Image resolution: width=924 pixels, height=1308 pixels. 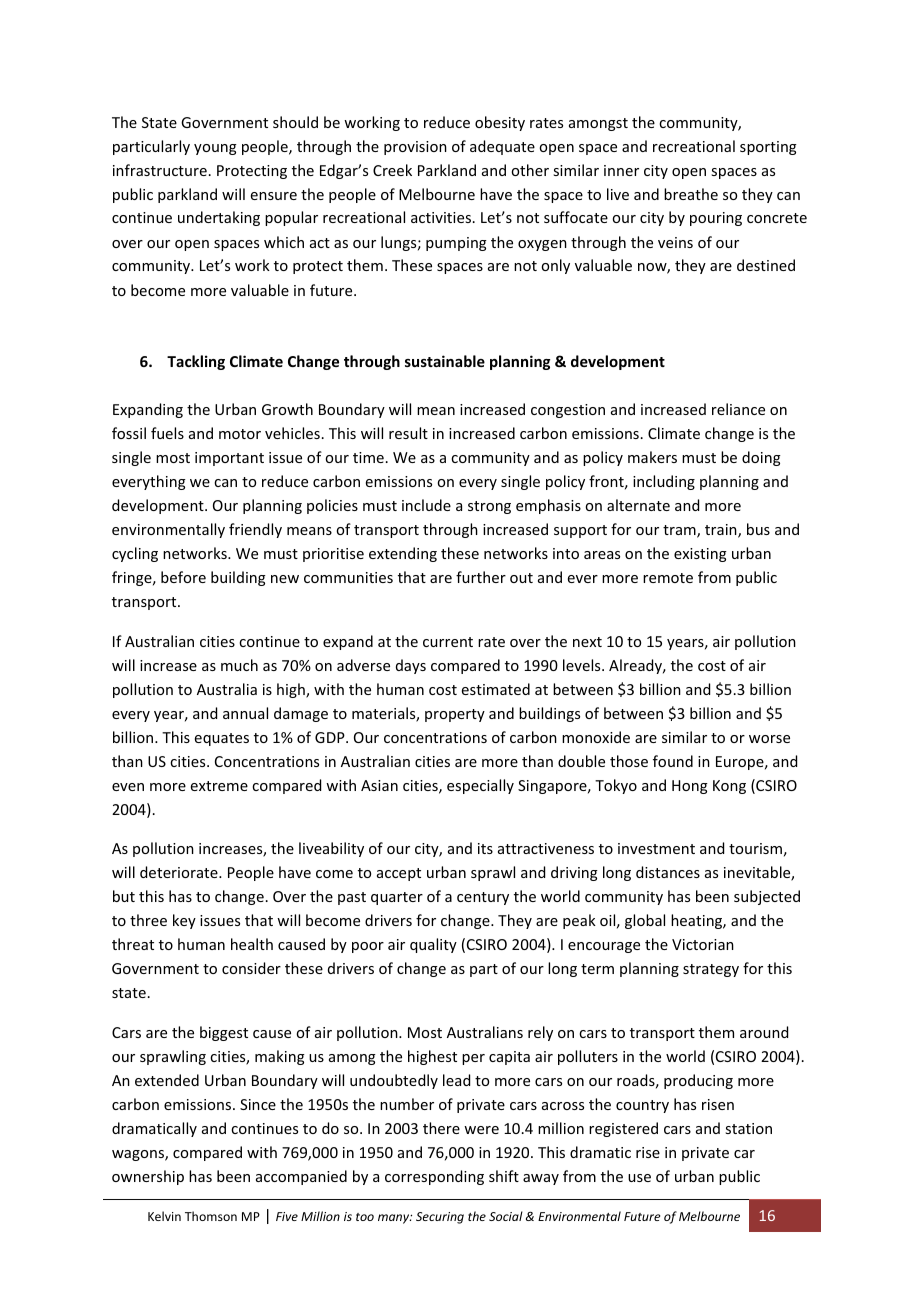 What do you see at coordinates (448, 642) in the image?
I see `current` at bounding box center [448, 642].
